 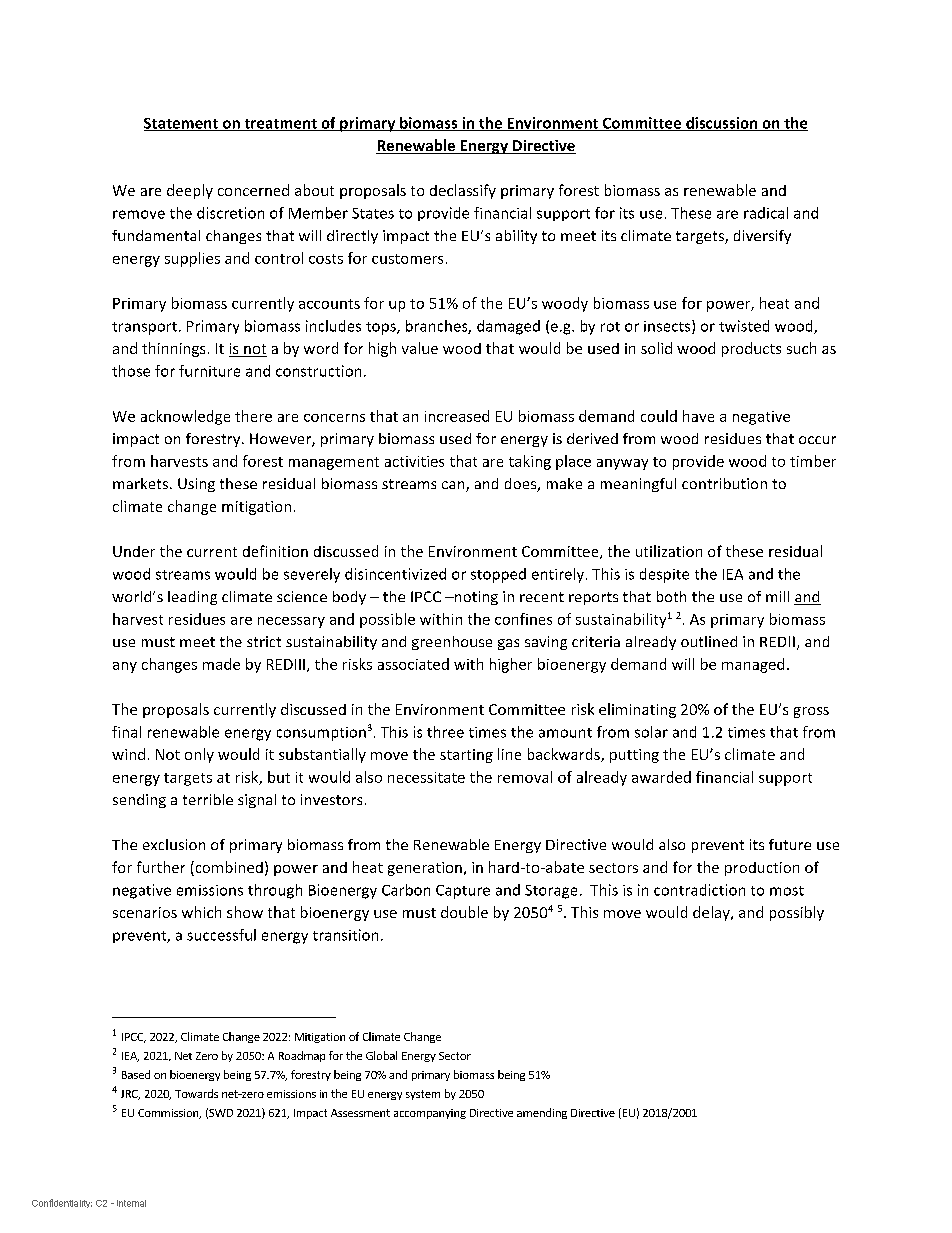 I want to click on managed, so click(x=753, y=665).
